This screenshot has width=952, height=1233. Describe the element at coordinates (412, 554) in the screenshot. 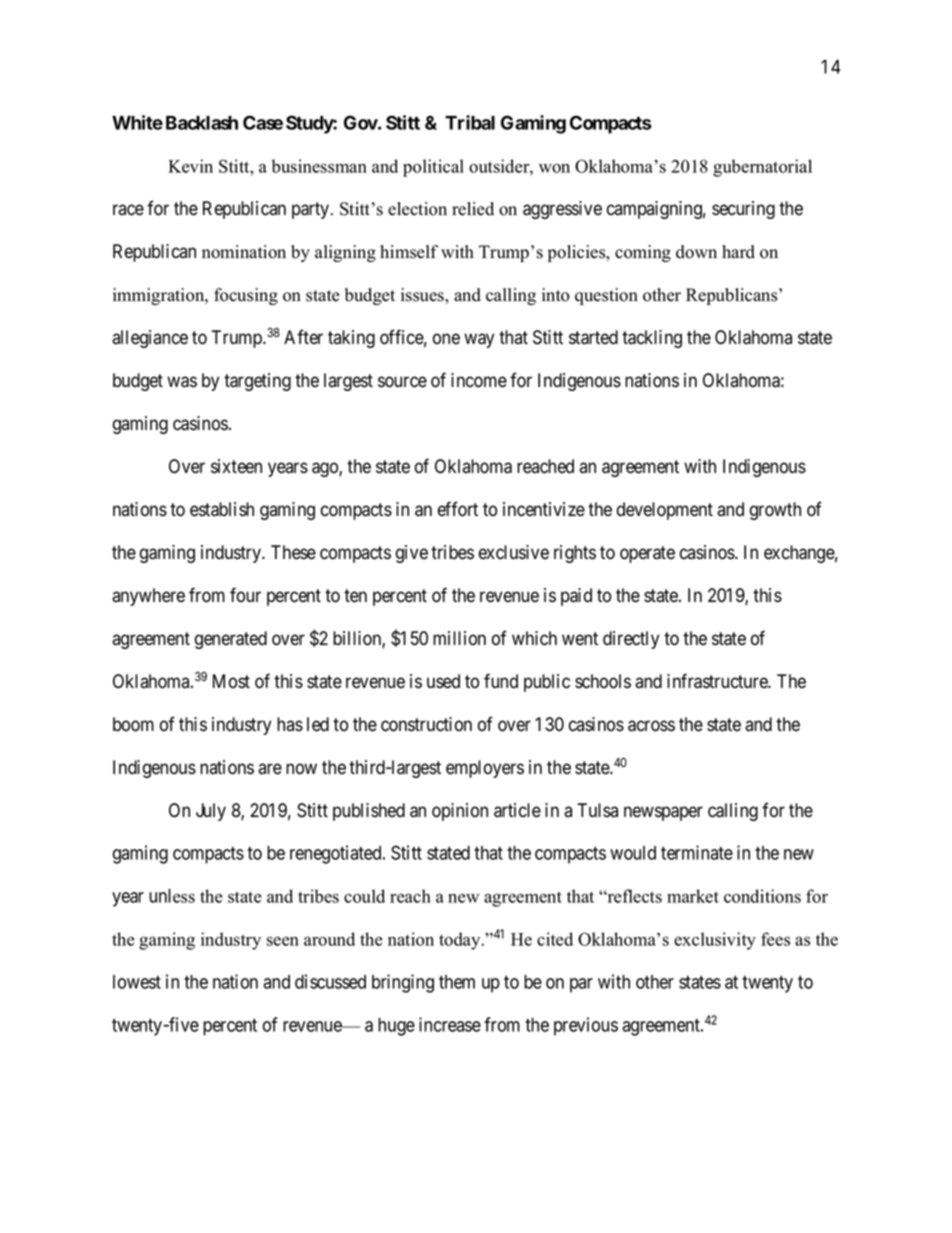

I see `give` at that location.
